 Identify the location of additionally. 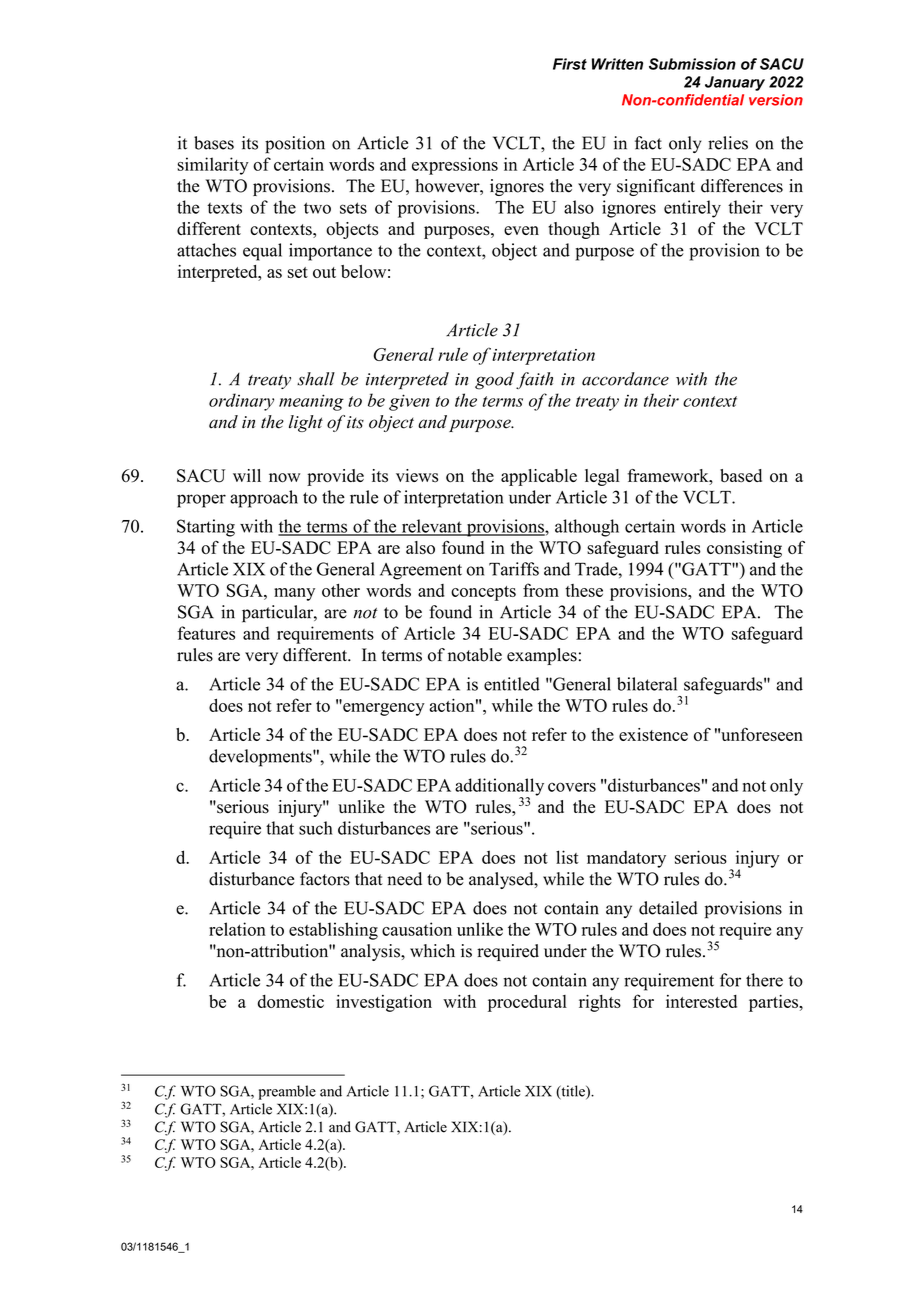
(499, 788).
